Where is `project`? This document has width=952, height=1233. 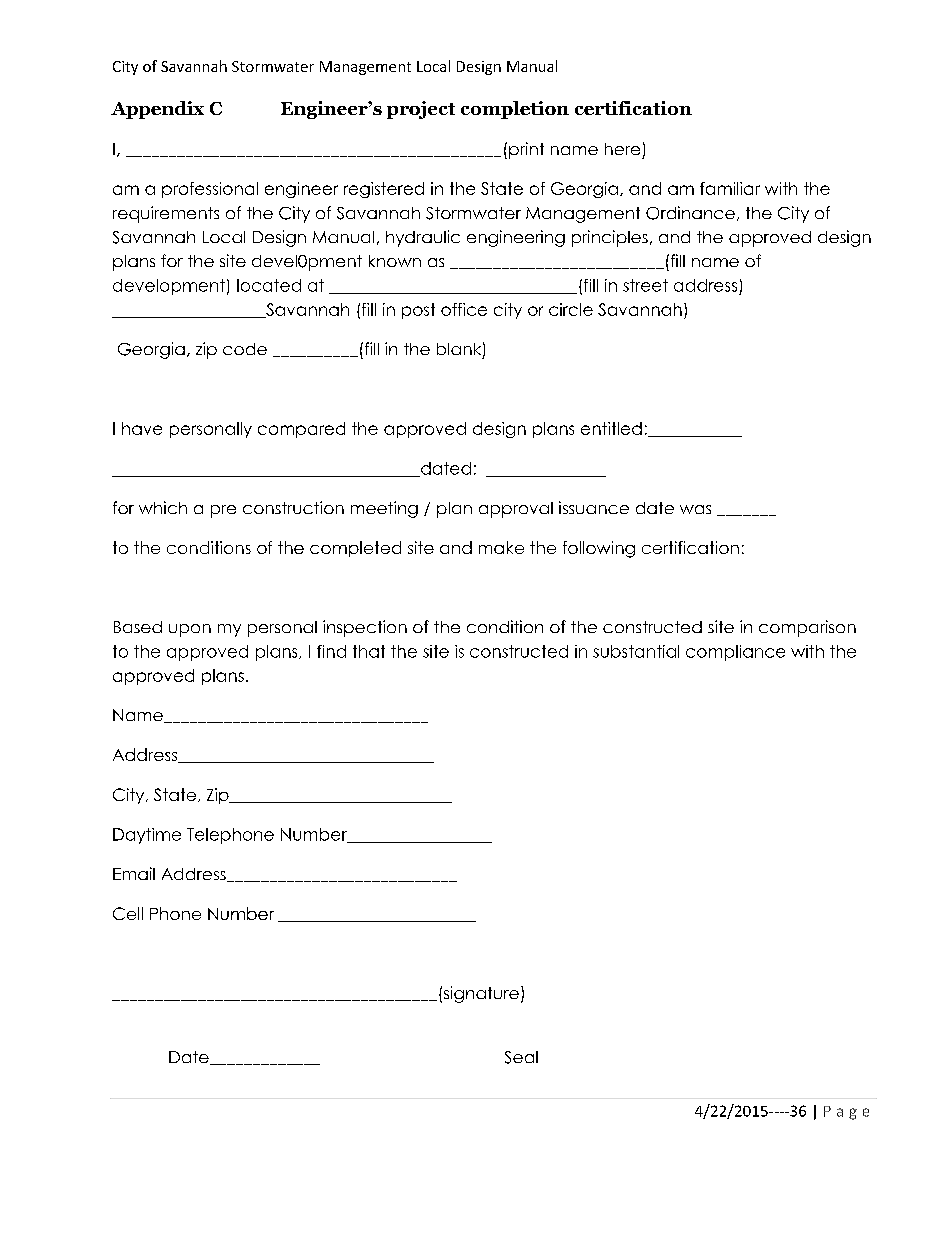 project is located at coordinates (421, 110).
